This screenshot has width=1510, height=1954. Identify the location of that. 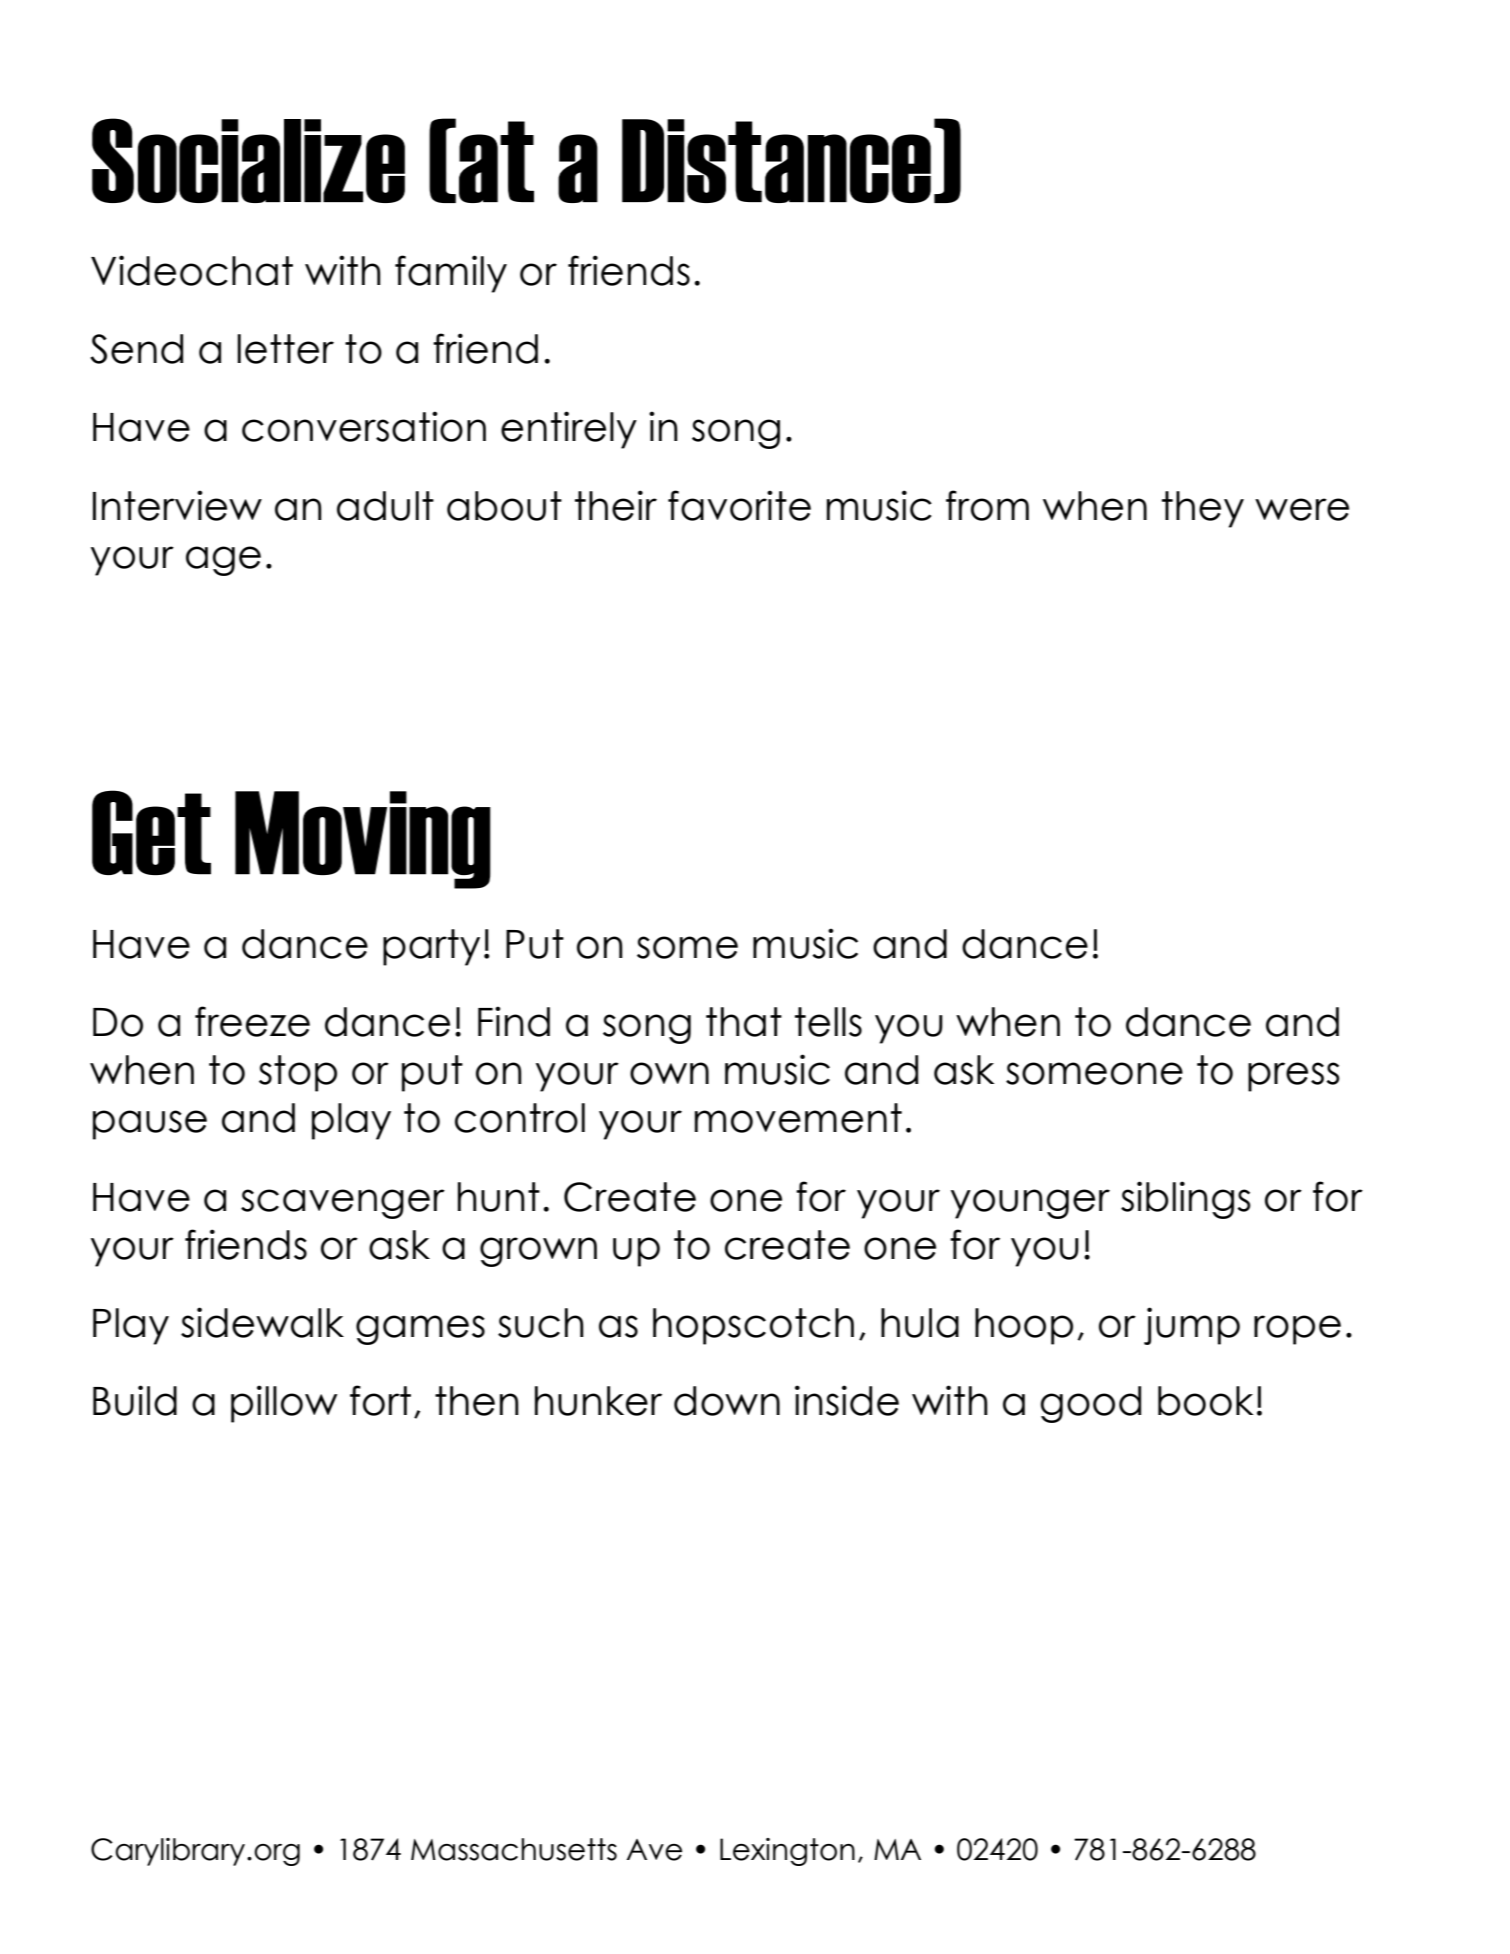
(744, 1022).
